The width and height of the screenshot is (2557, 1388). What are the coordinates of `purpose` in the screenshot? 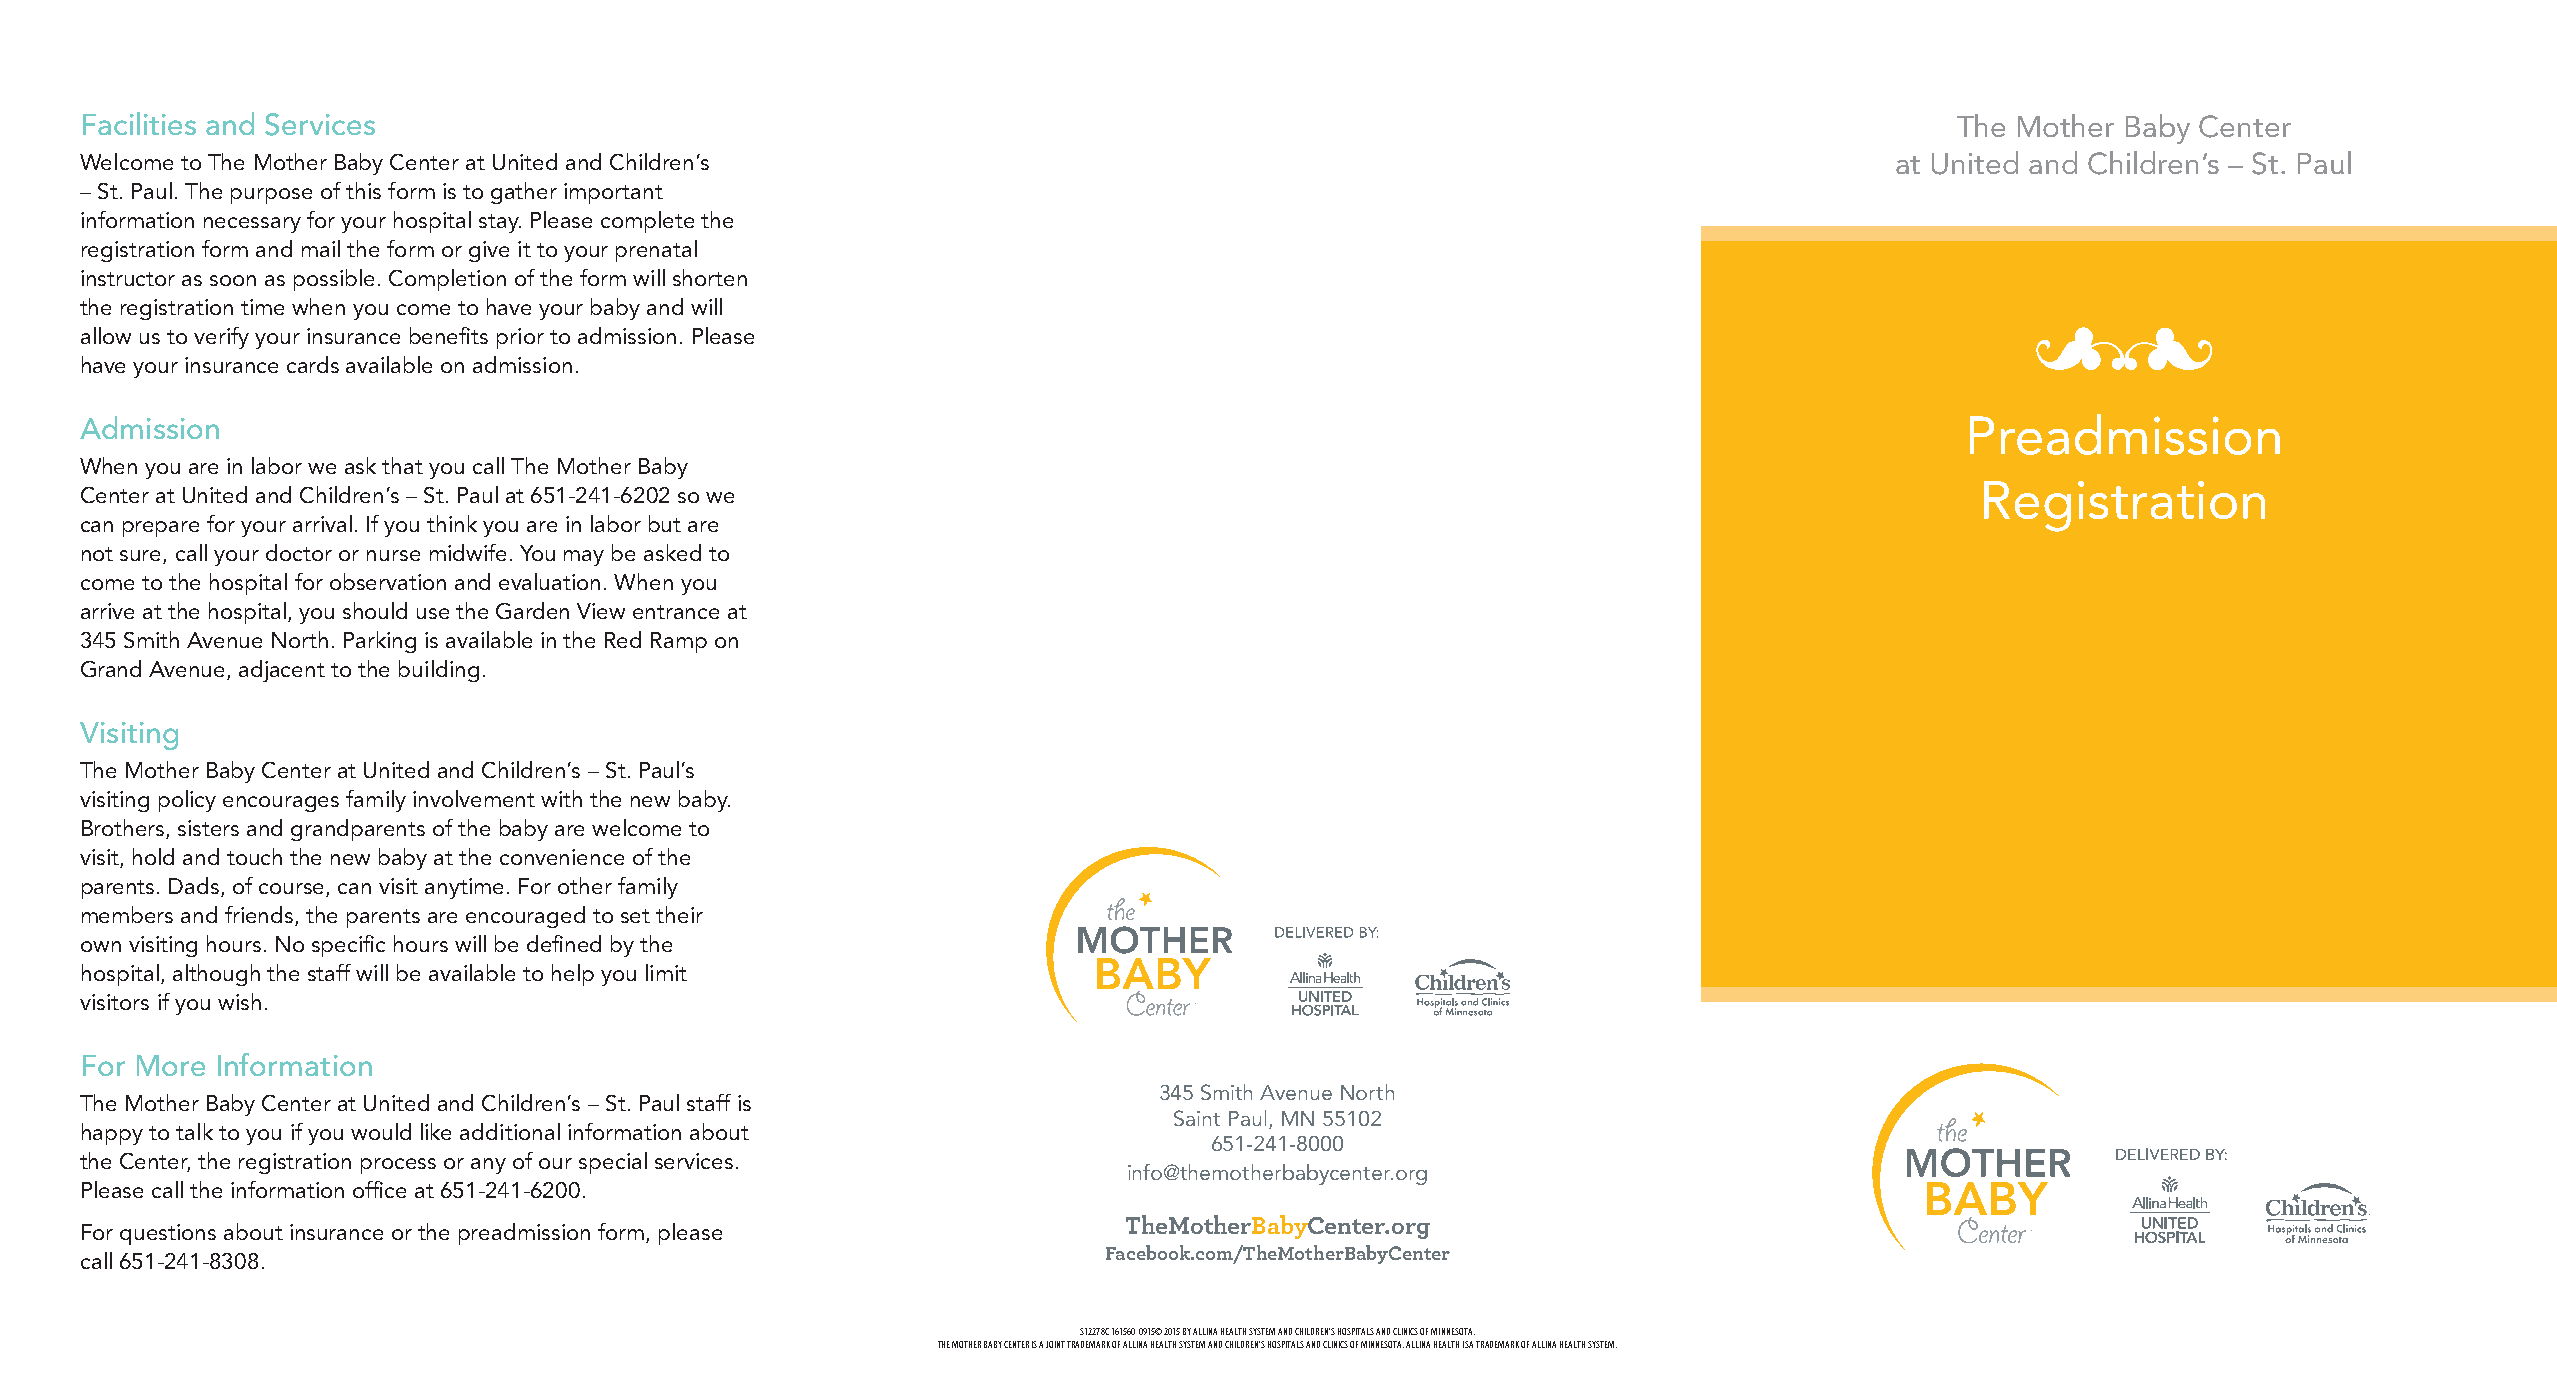 It's located at (271, 196).
